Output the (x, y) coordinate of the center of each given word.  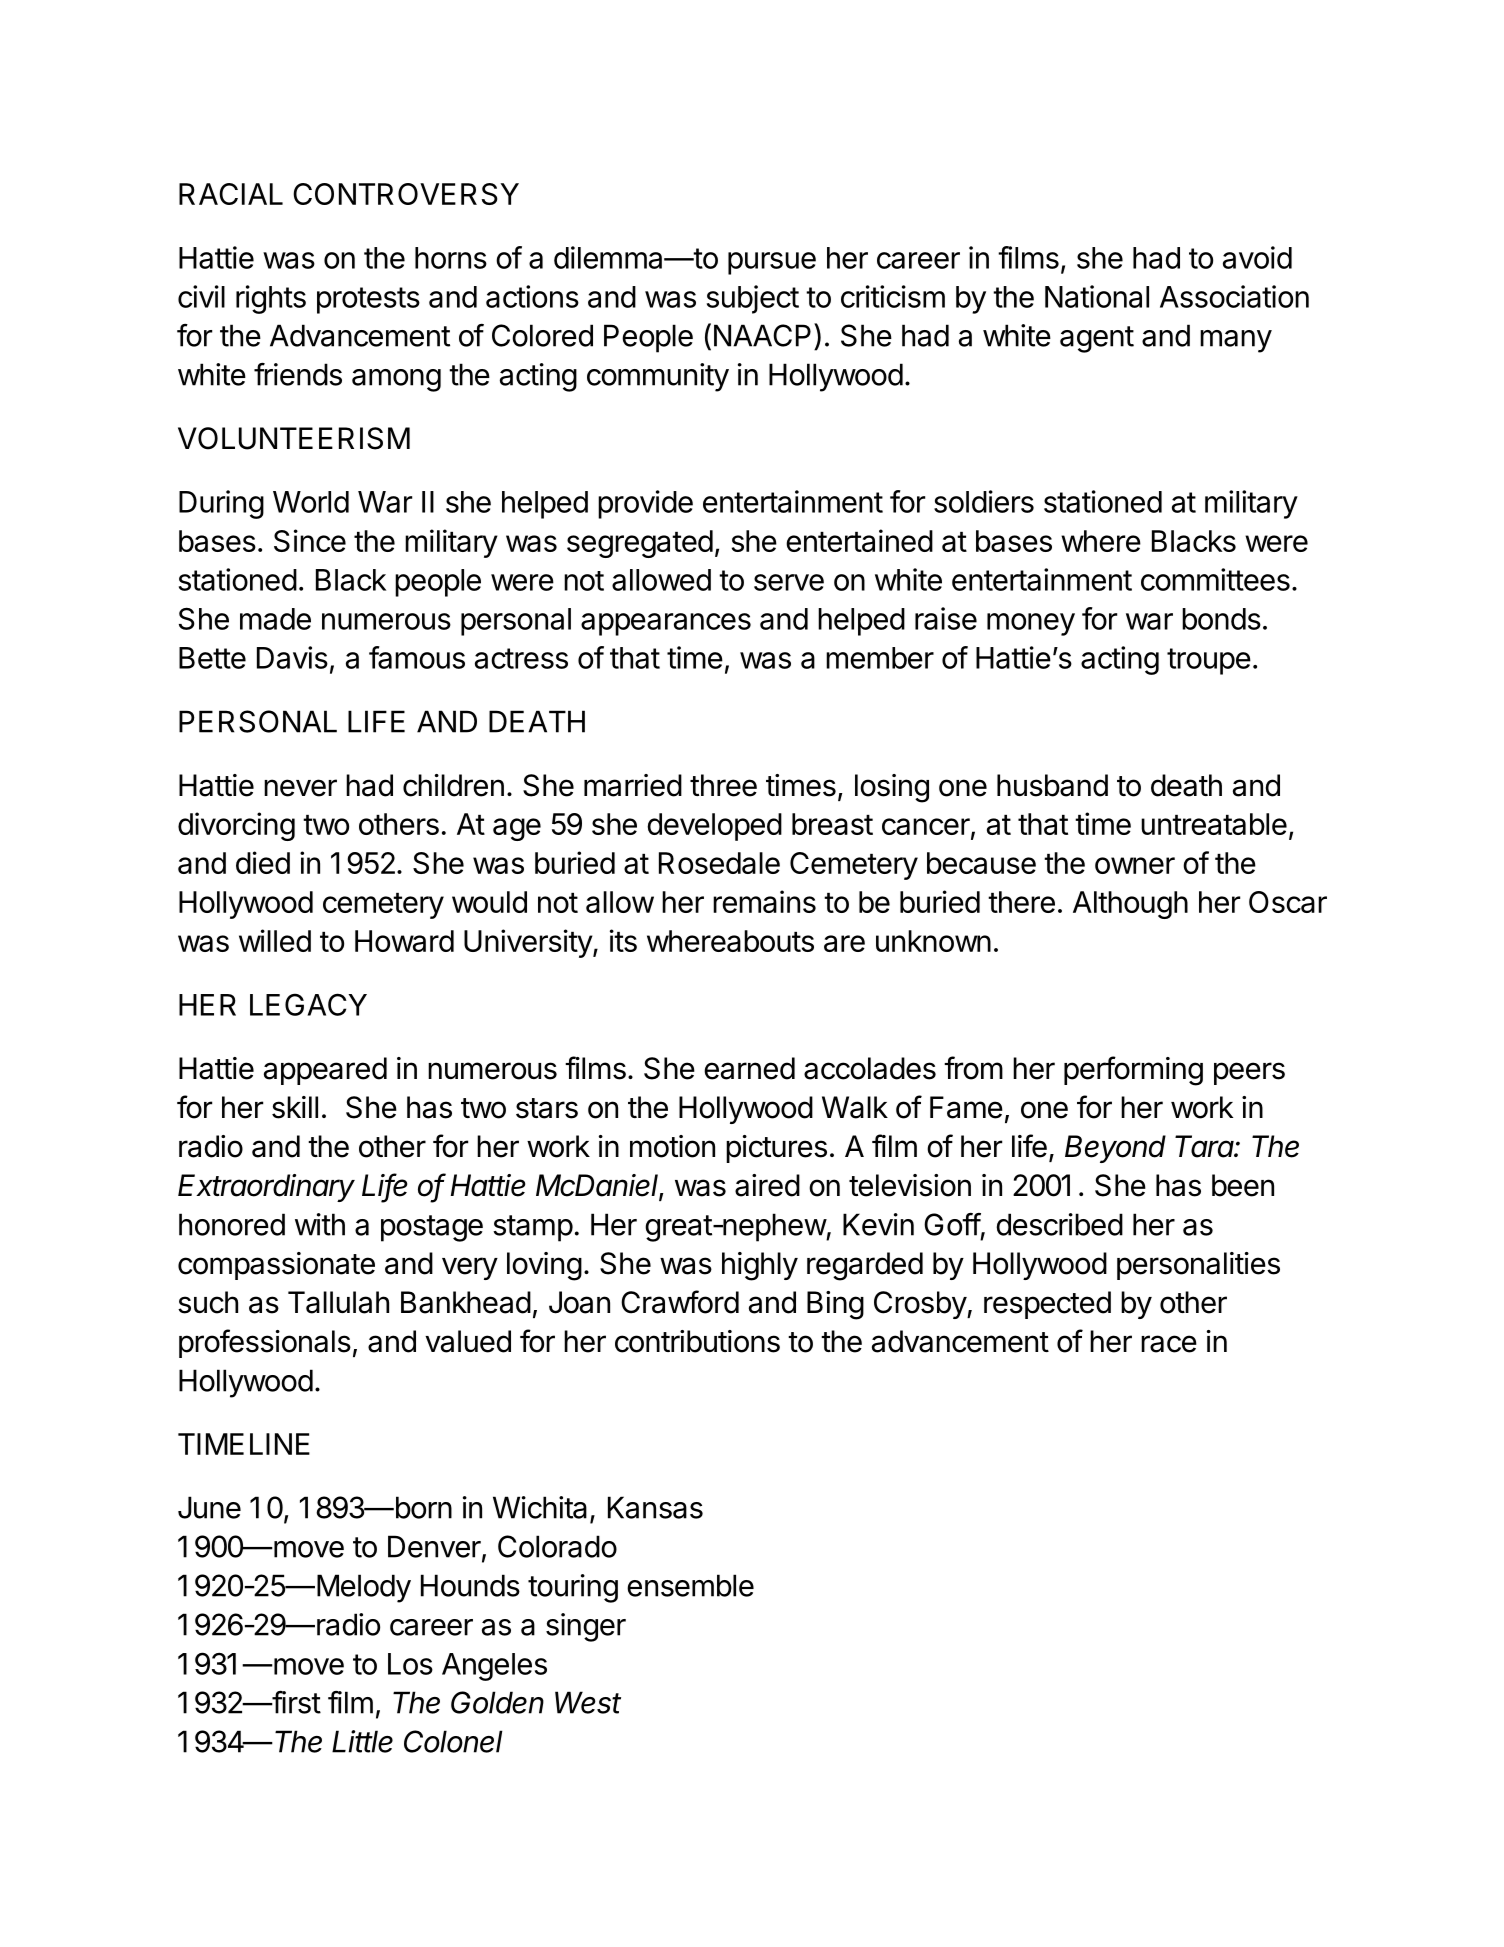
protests (368, 300)
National (1097, 296)
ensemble (690, 1585)
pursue (772, 263)
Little (362, 1741)
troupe (1209, 661)
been (1243, 1185)
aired (767, 1185)
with (320, 1224)
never (300, 788)
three (723, 785)
